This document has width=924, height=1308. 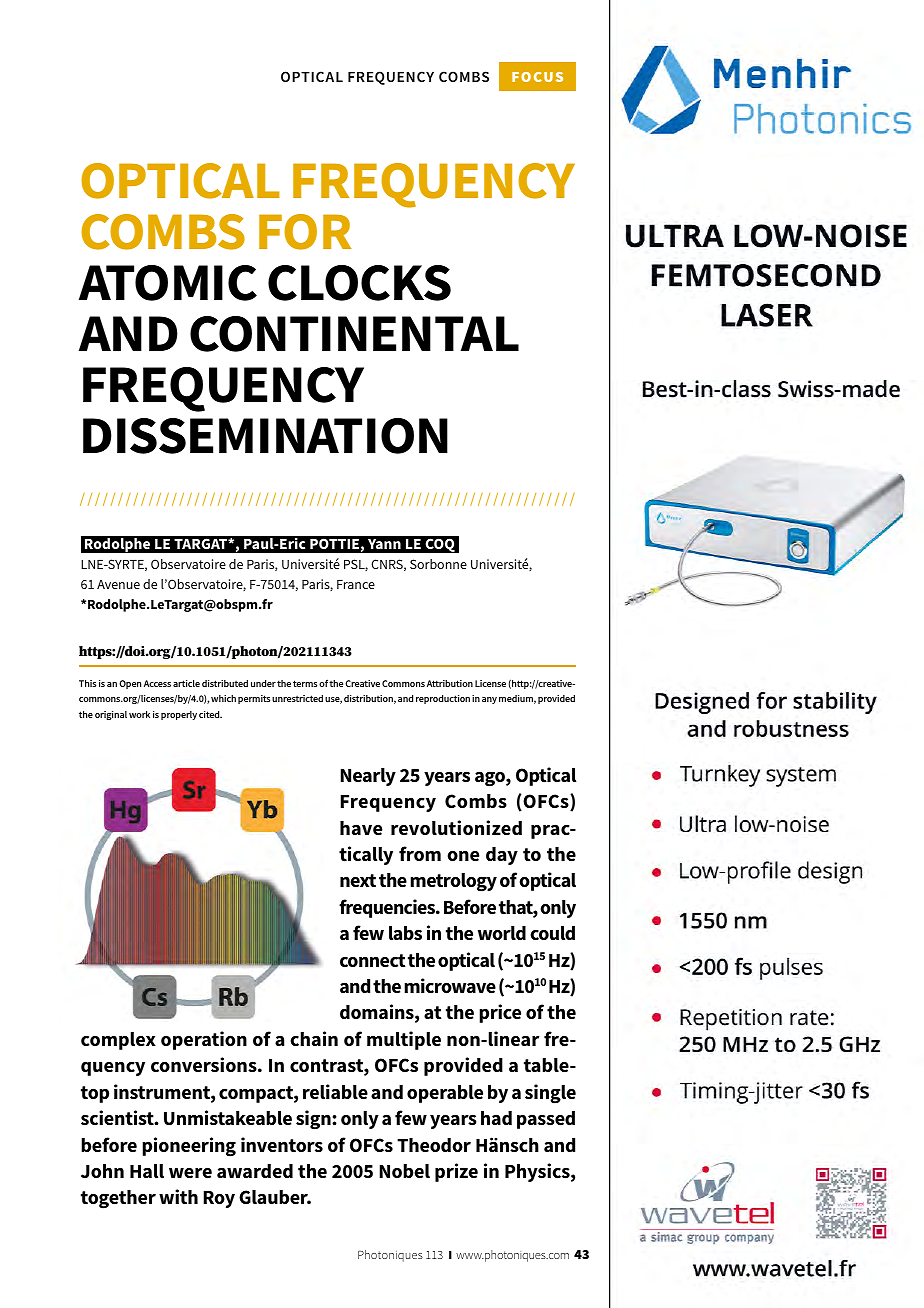 What do you see at coordinates (147, 1171) in the document?
I see `Hall` at bounding box center [147, 1171].
